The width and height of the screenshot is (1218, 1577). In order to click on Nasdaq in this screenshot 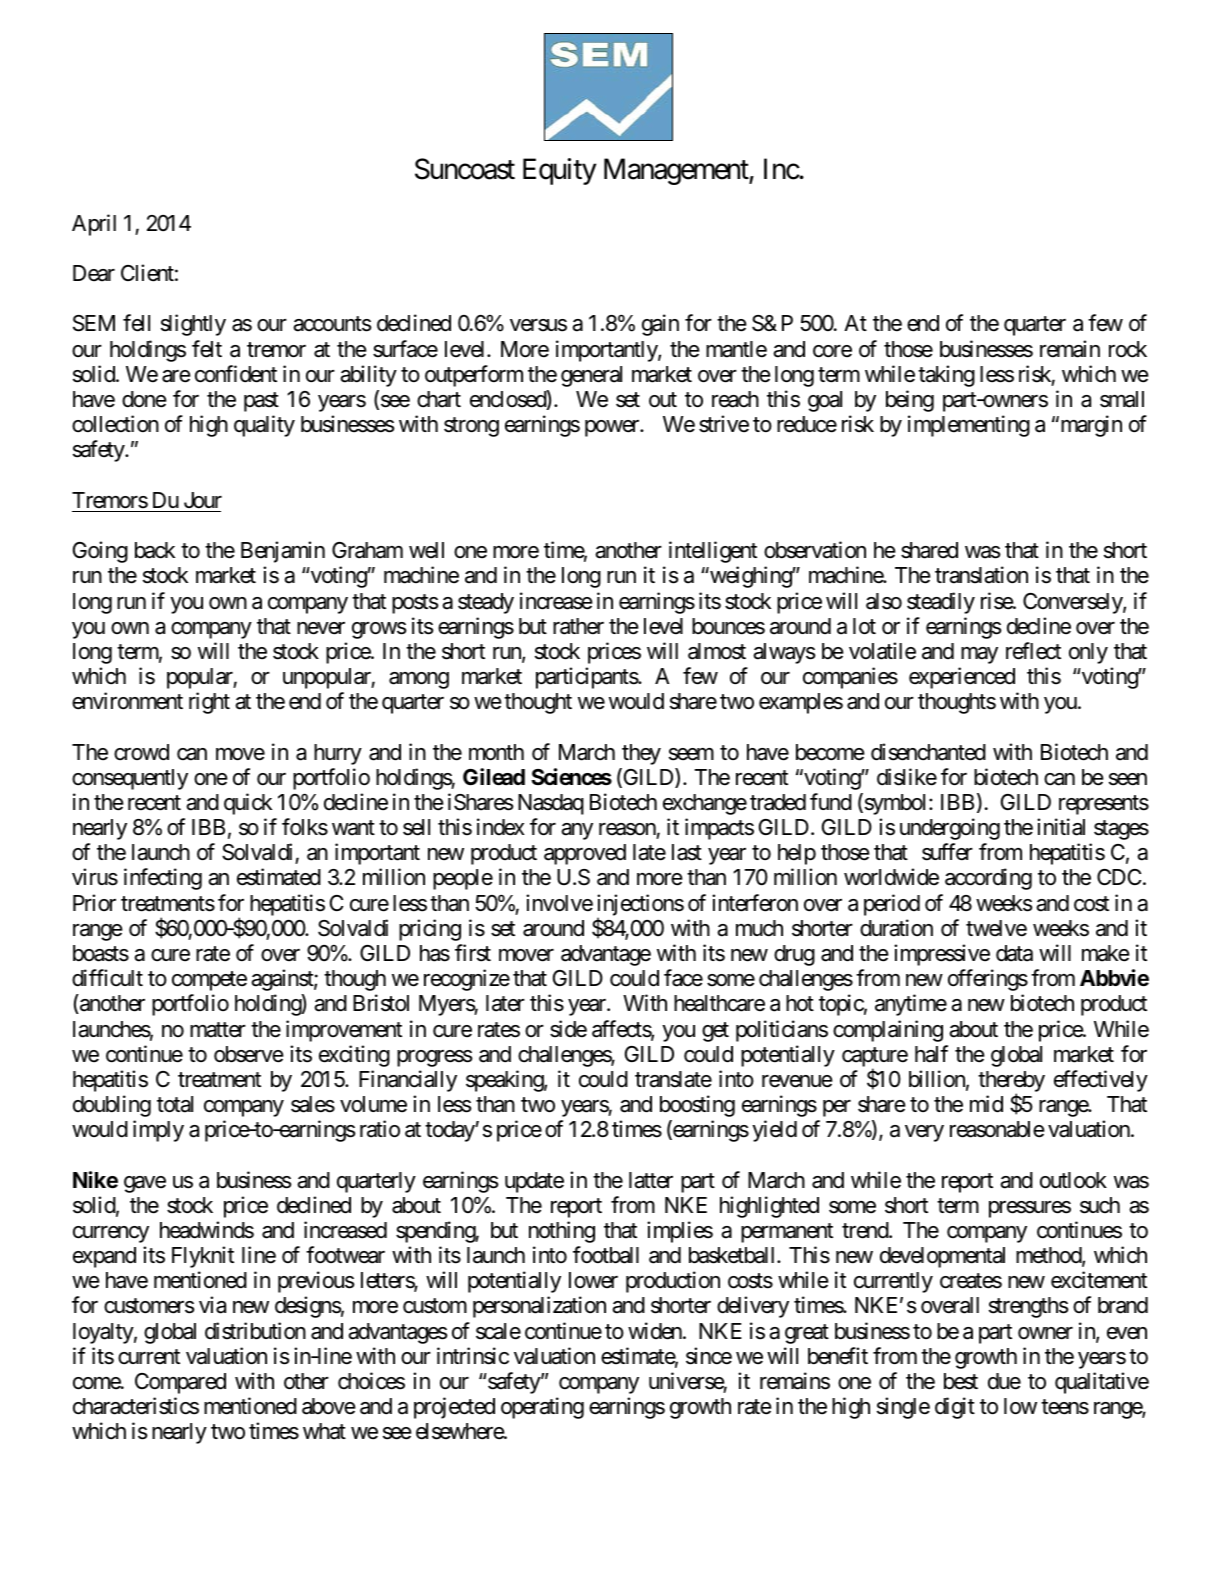, I will do `click(551, 804)`.
